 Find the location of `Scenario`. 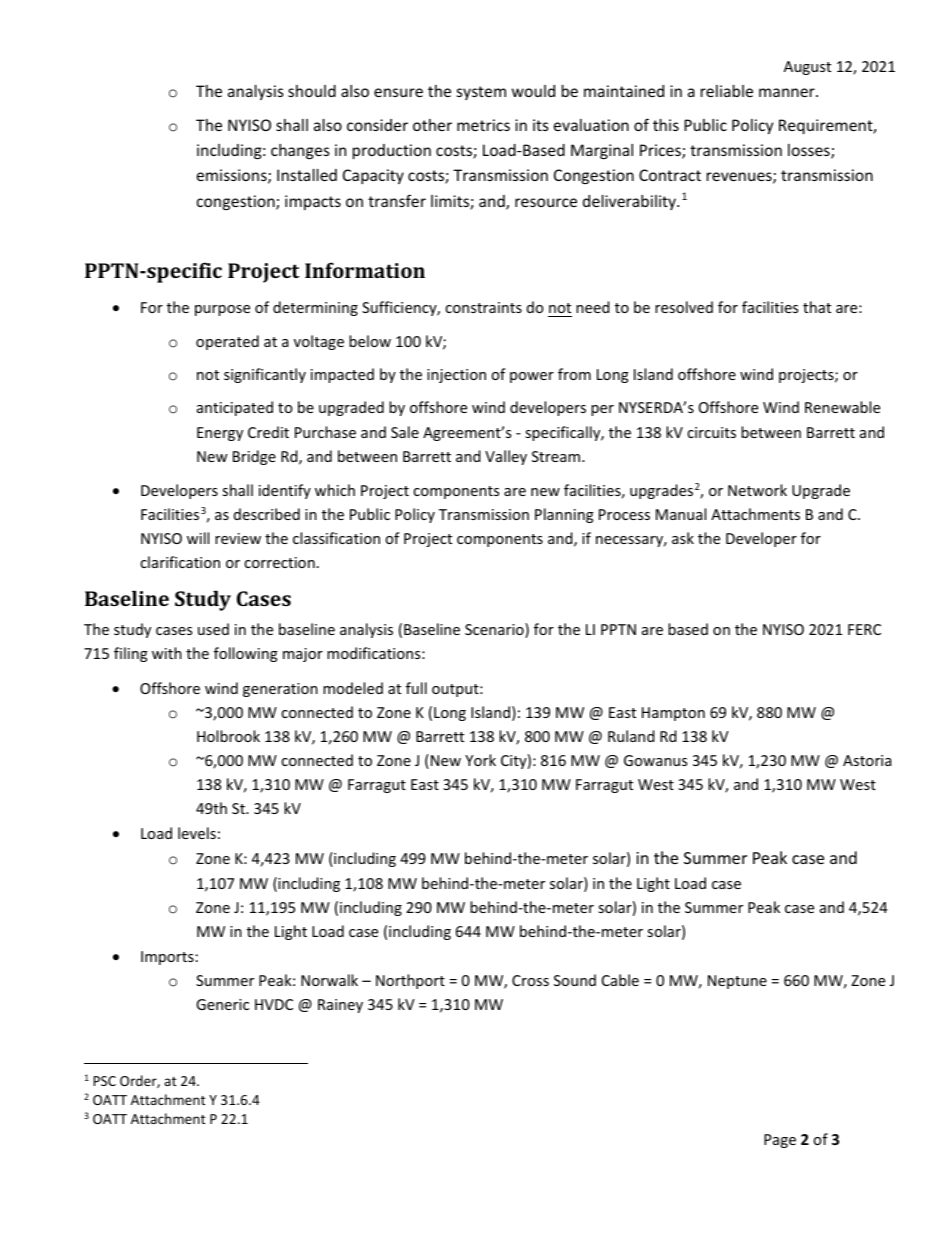

Scenario is located at coordinates (495, 630).
